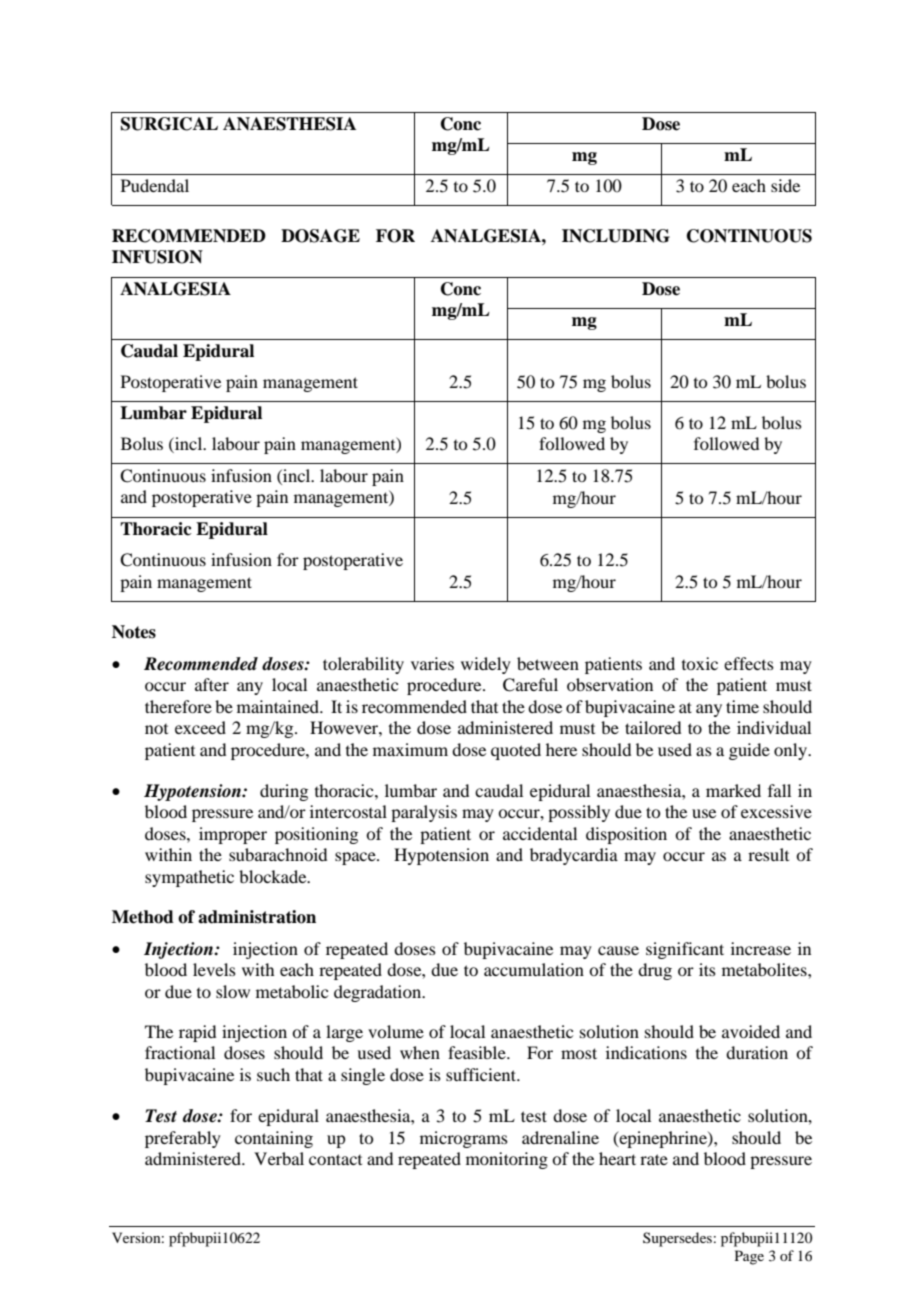 The image size is (924, 1308). I want to click on Verbal, so click(279, 1158).
